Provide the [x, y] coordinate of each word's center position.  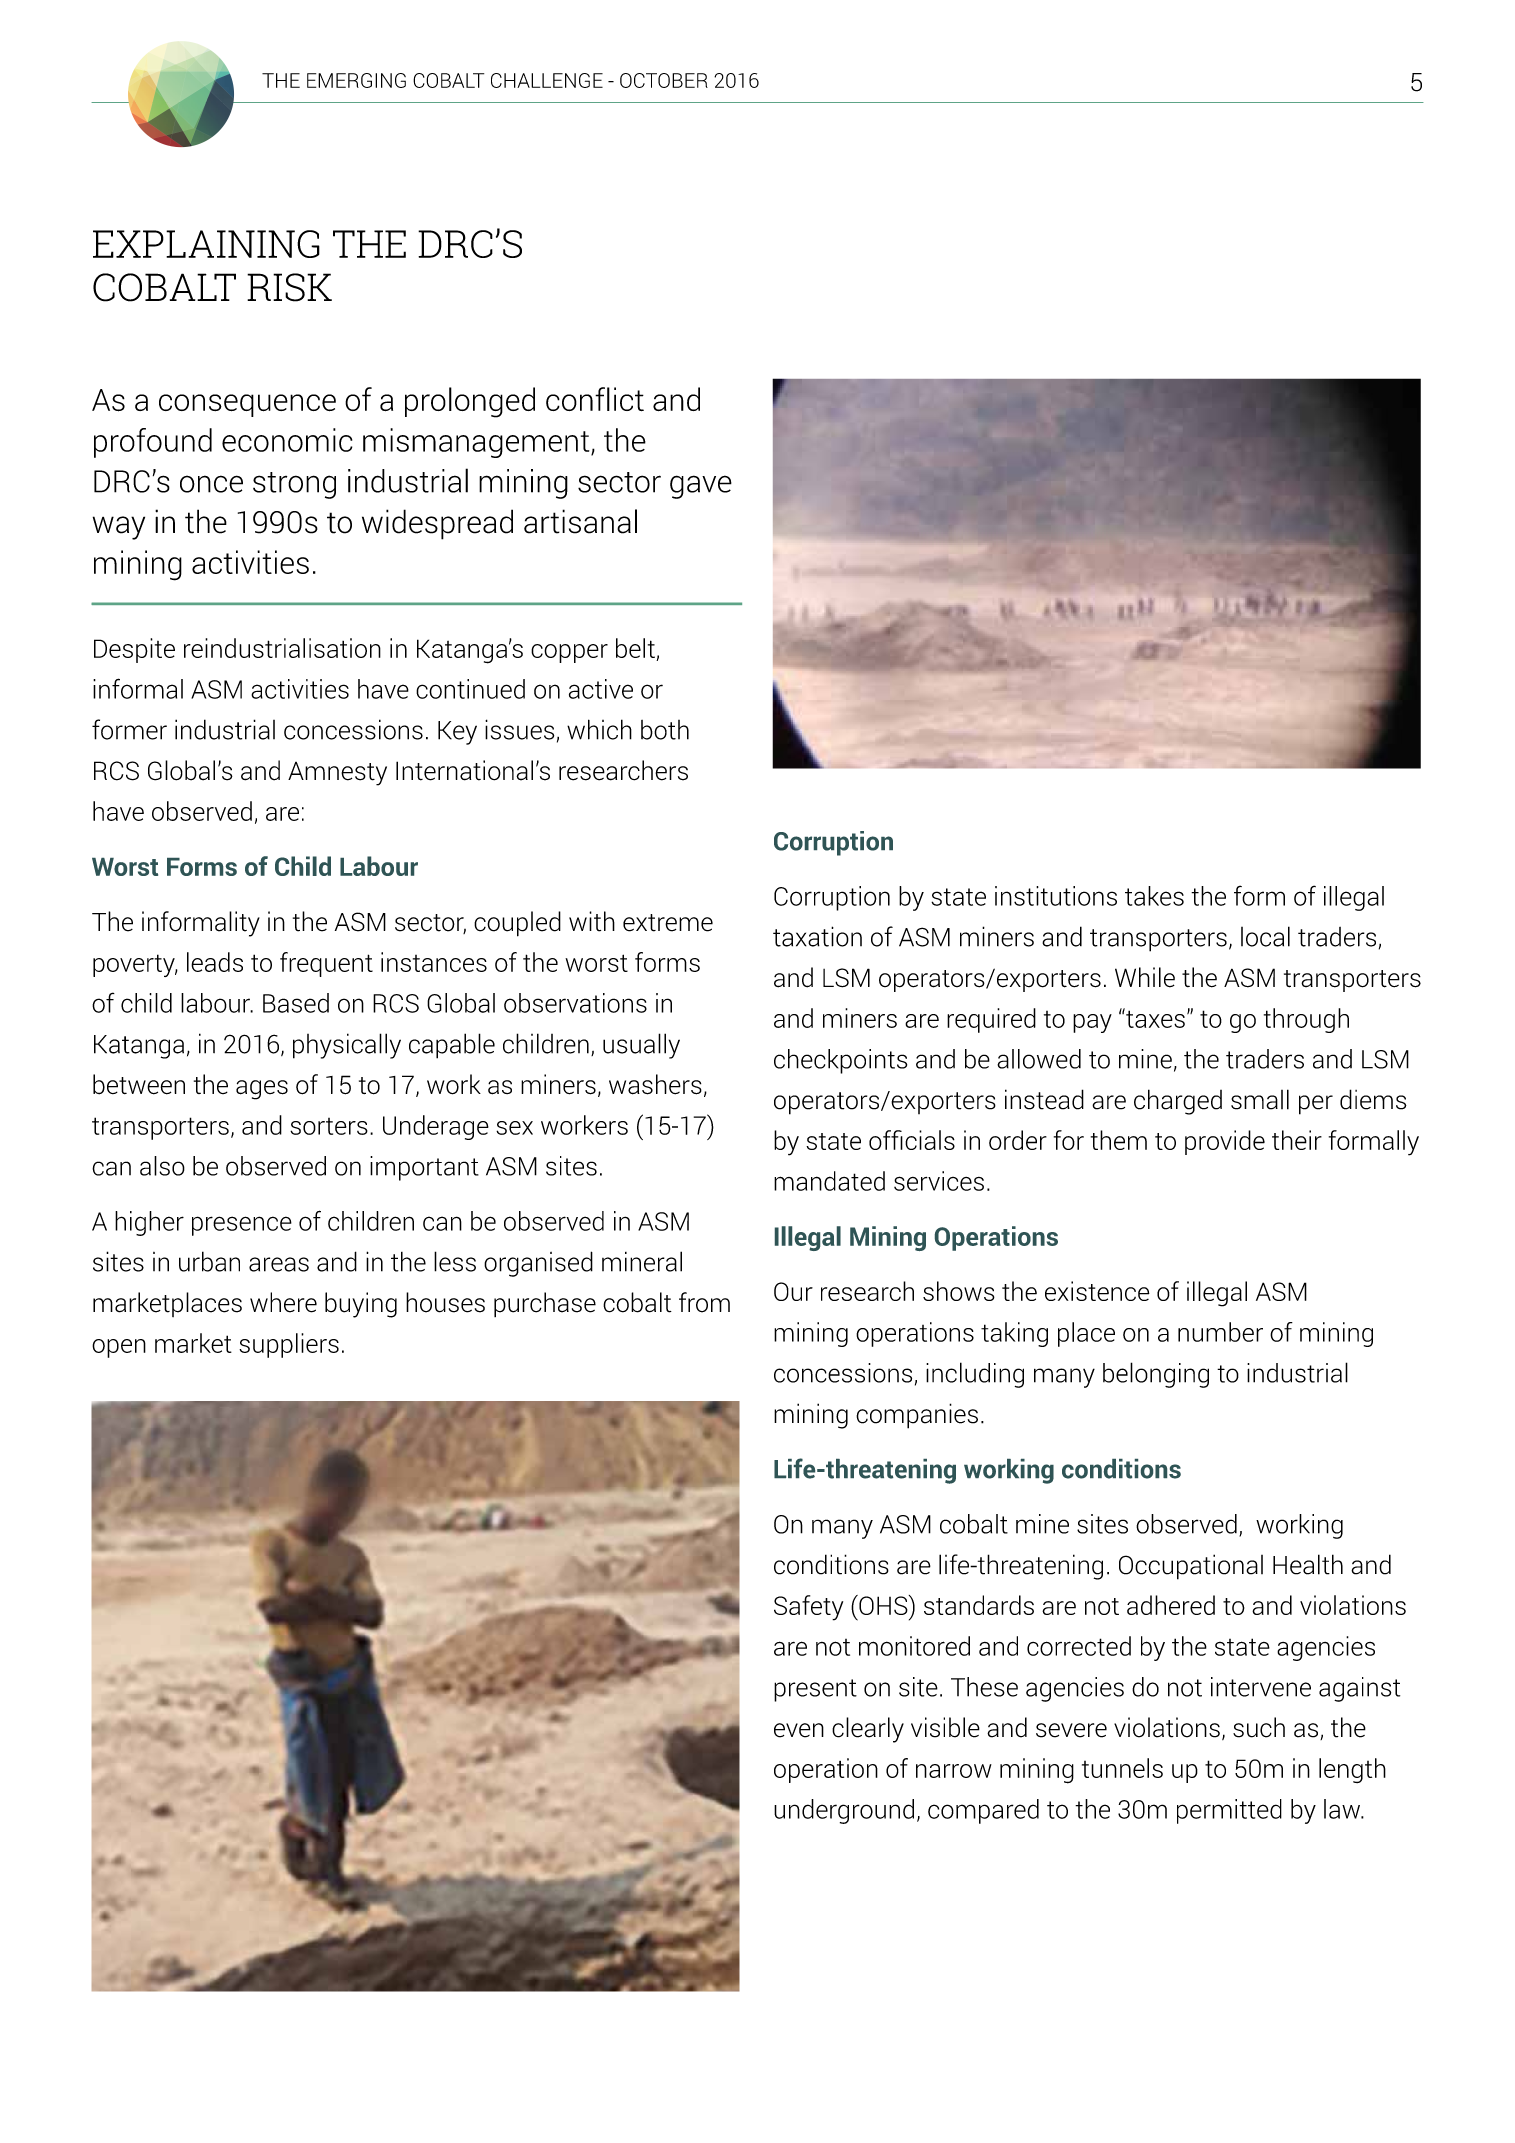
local [1265, 936]
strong [294, 485]
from [704, 1302]
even [799, 1730]
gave [701, 487]
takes [1154, 896]
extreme [668, 923]
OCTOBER [664, 80]
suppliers [289, 1345]
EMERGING [356, 80]
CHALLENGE [547, 80]
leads [215, 962]
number [1220, 1332]
